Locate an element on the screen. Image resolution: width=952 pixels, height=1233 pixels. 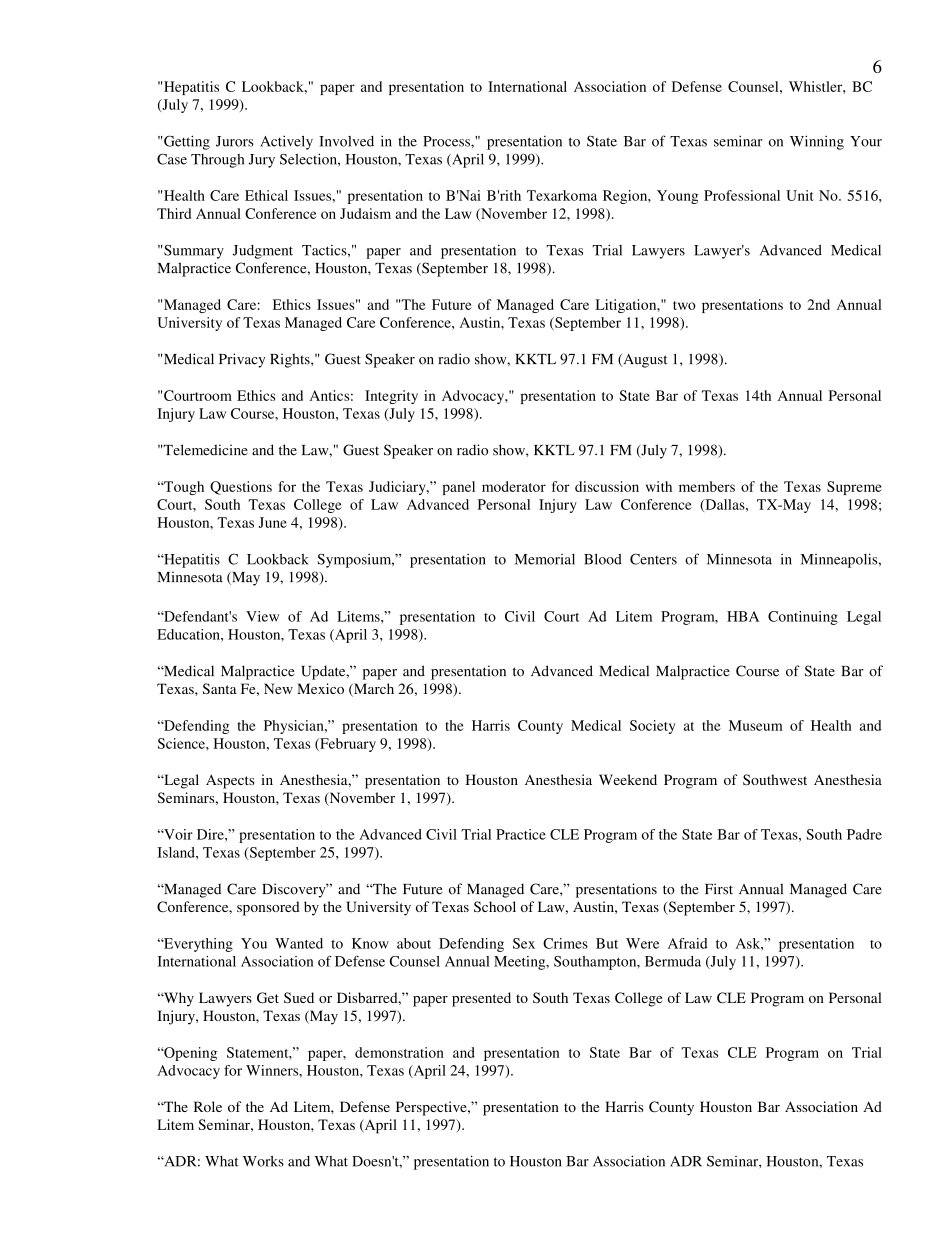
Works is located at coordinates (263, 1161).
